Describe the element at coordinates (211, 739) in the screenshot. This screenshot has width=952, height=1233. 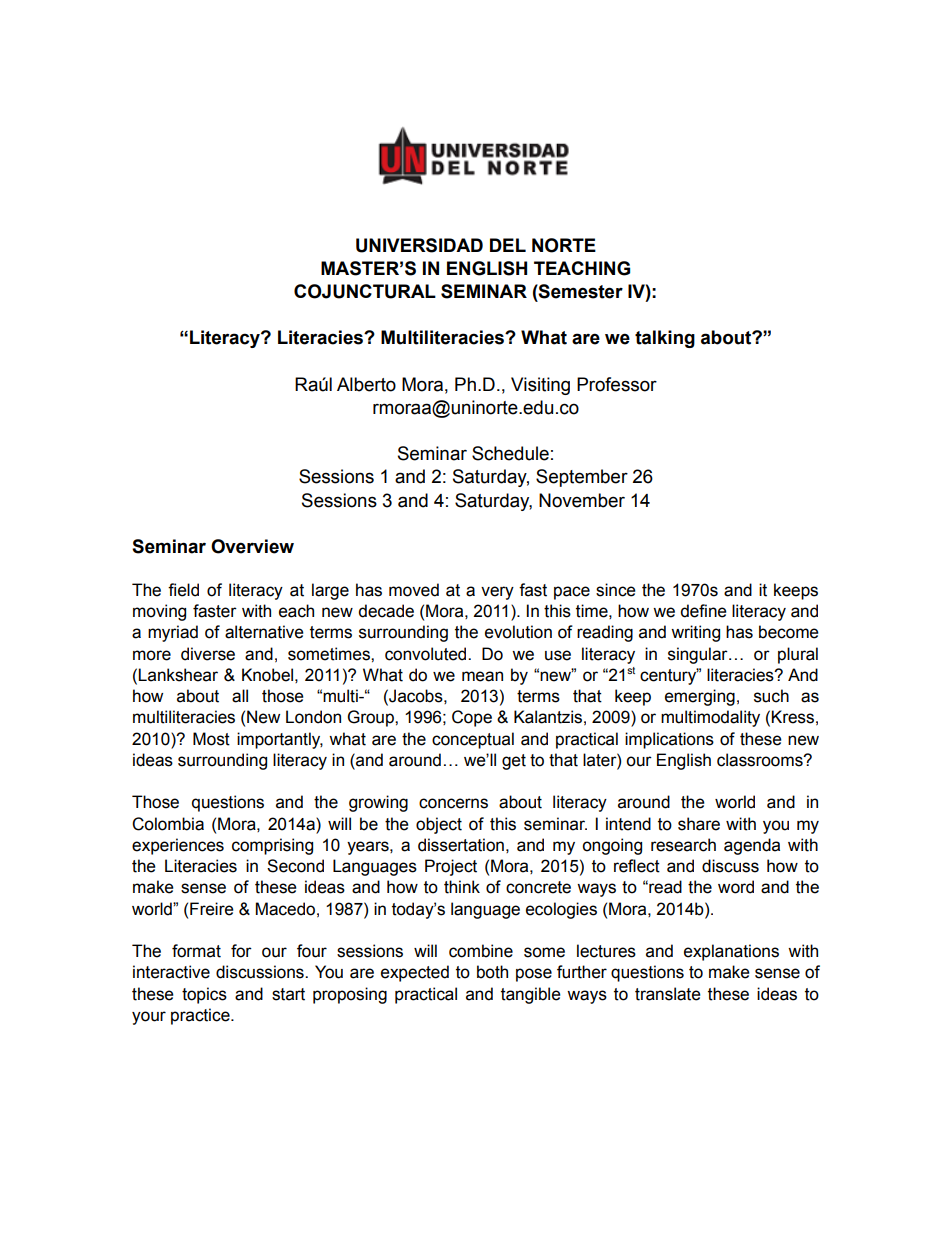
I see `Most` at that location.
